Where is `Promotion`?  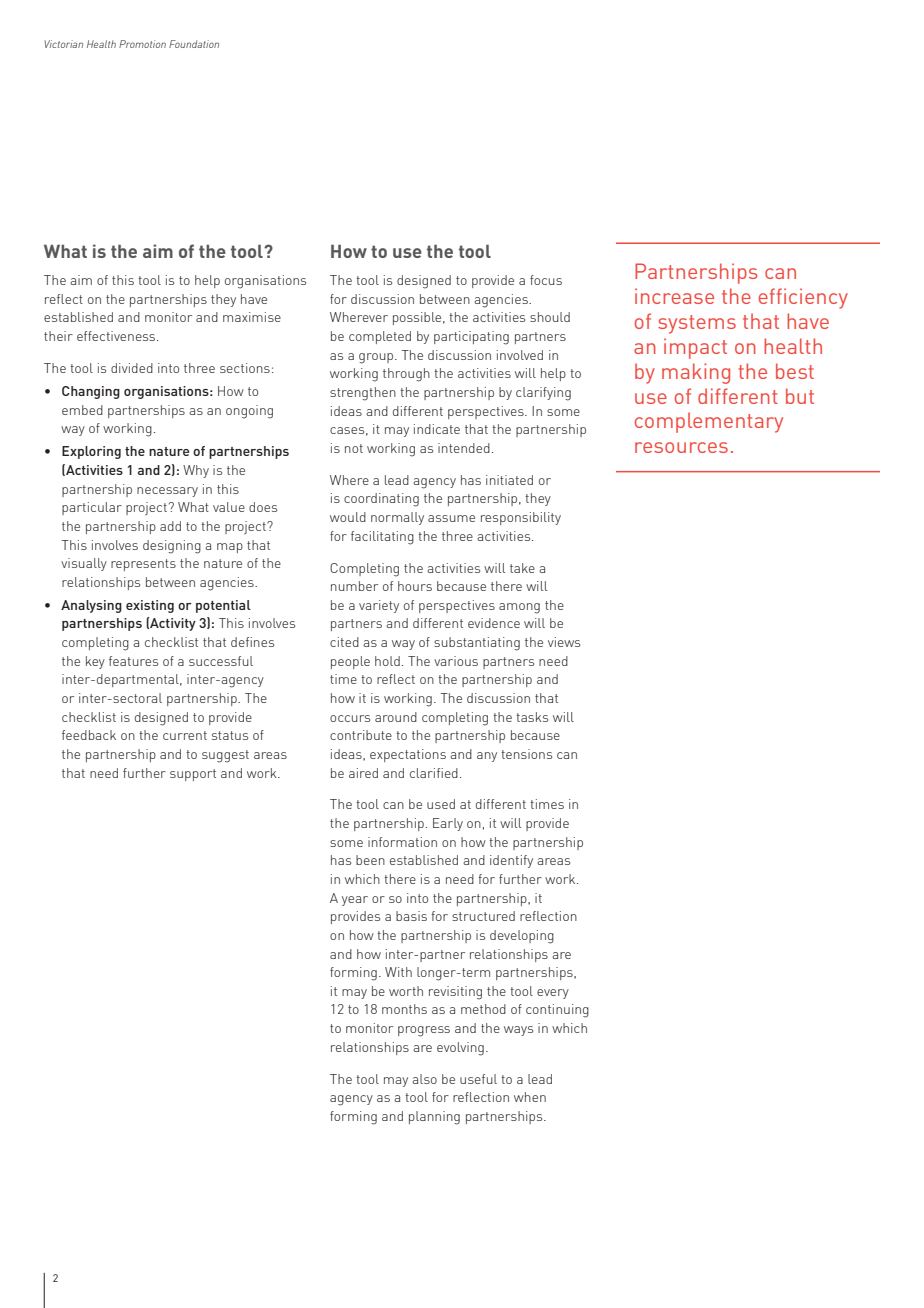
Promotion is located at coordinates (142, 44).
